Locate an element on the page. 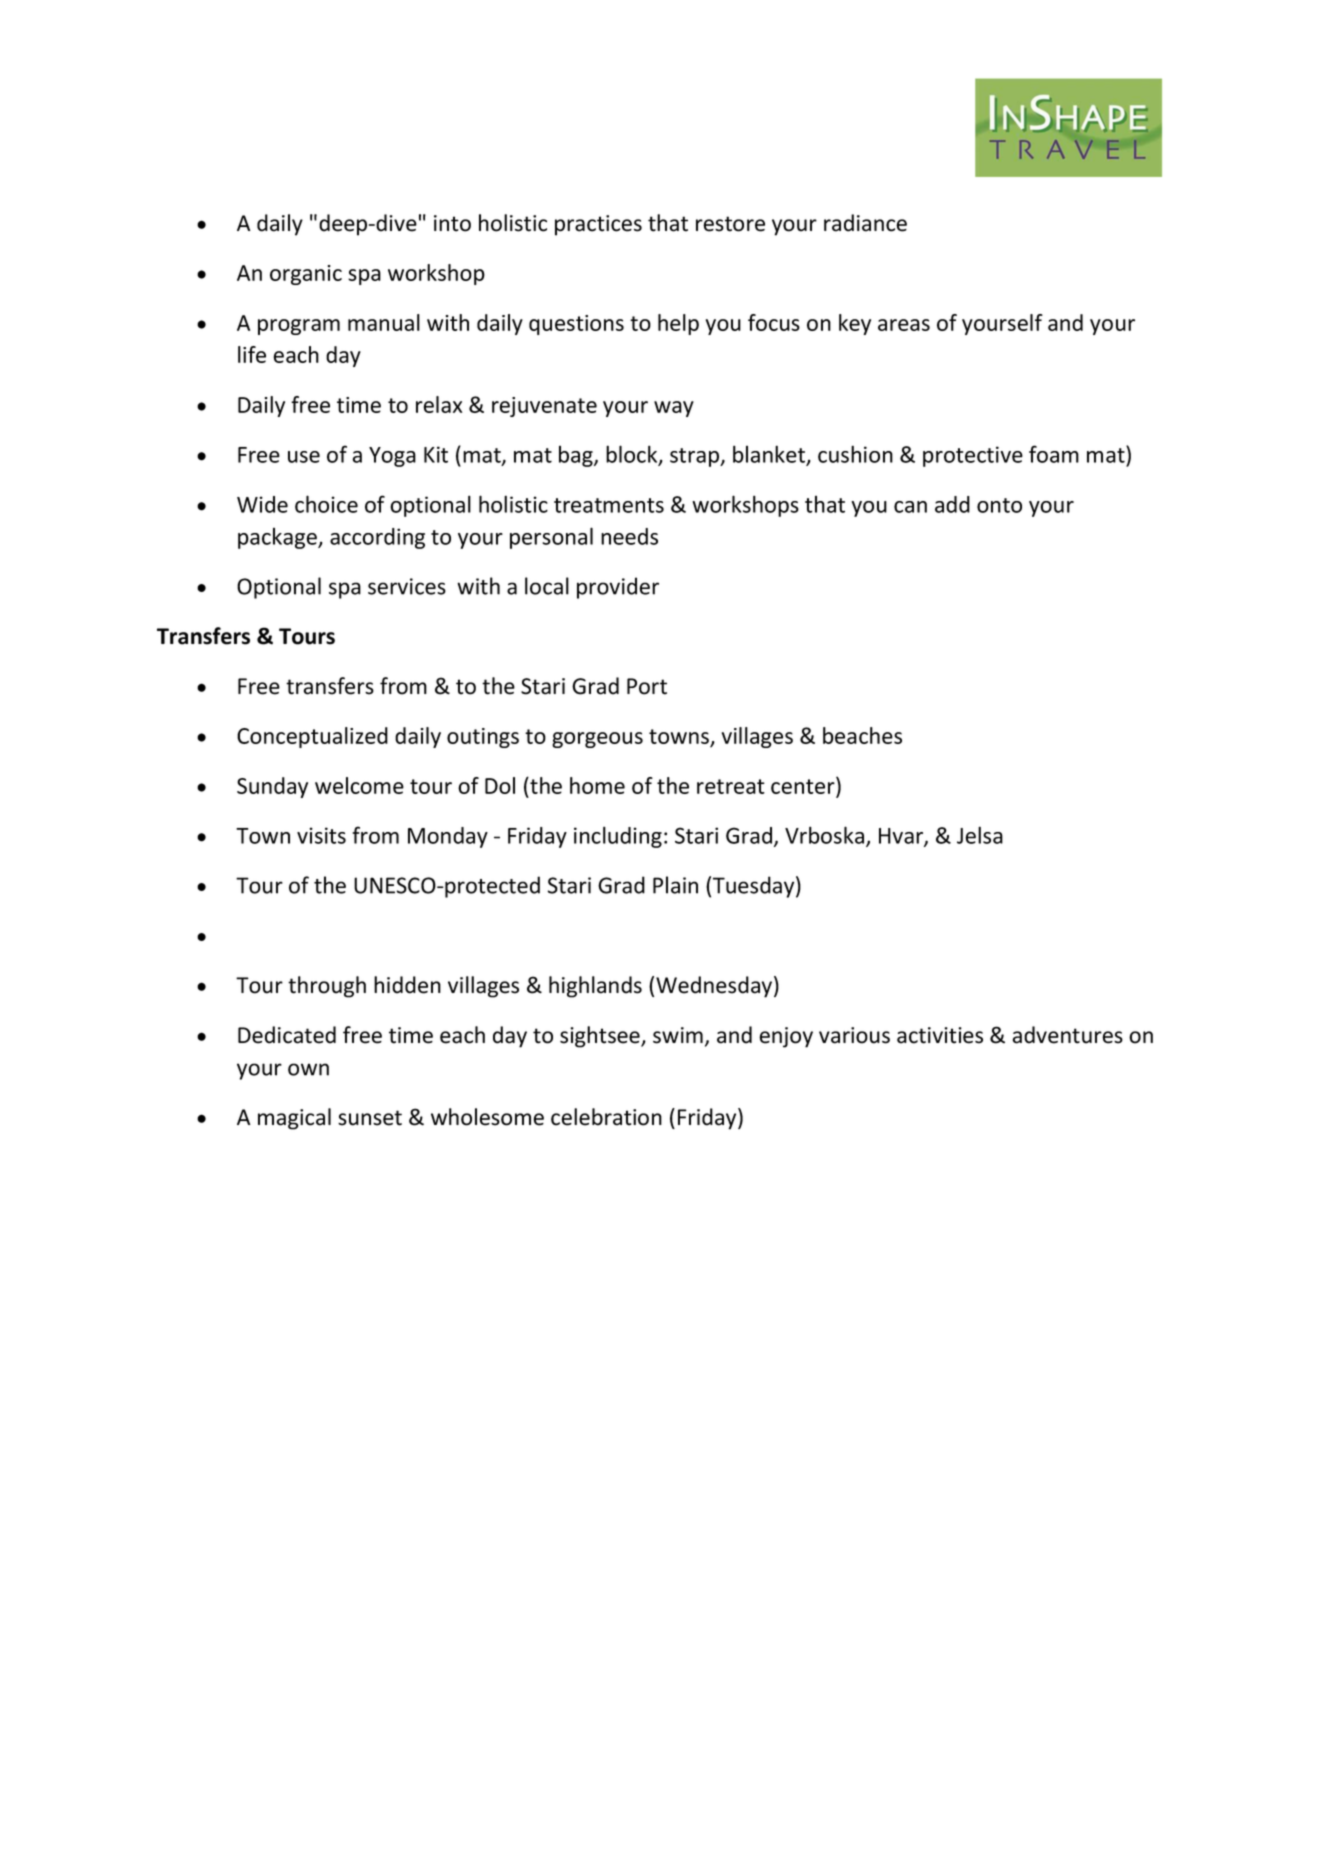 The height and width of the image is (1866, 1319). celebration is located at coordinates (606, 1117).
